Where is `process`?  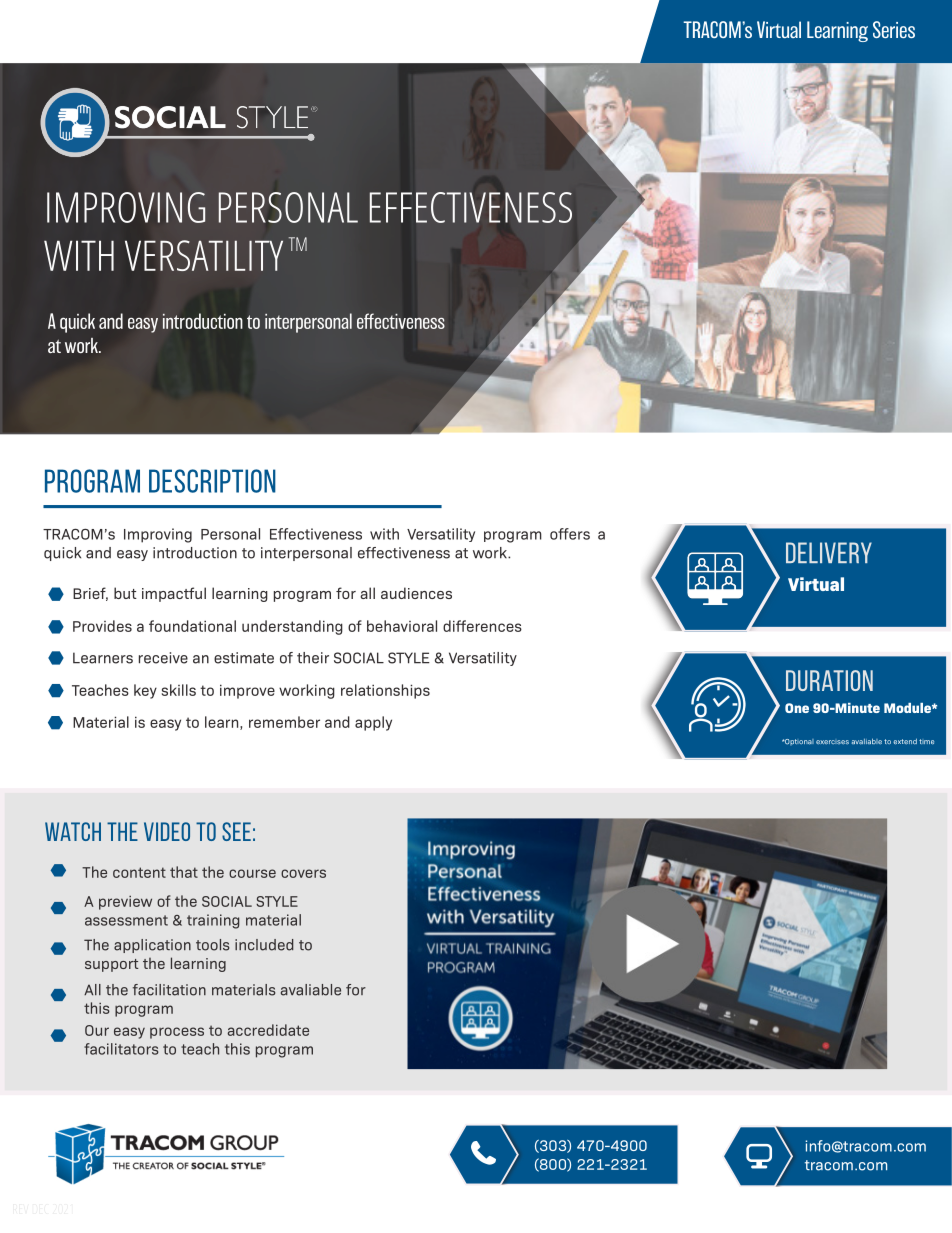
process is located at coordinates (177, 1033).
